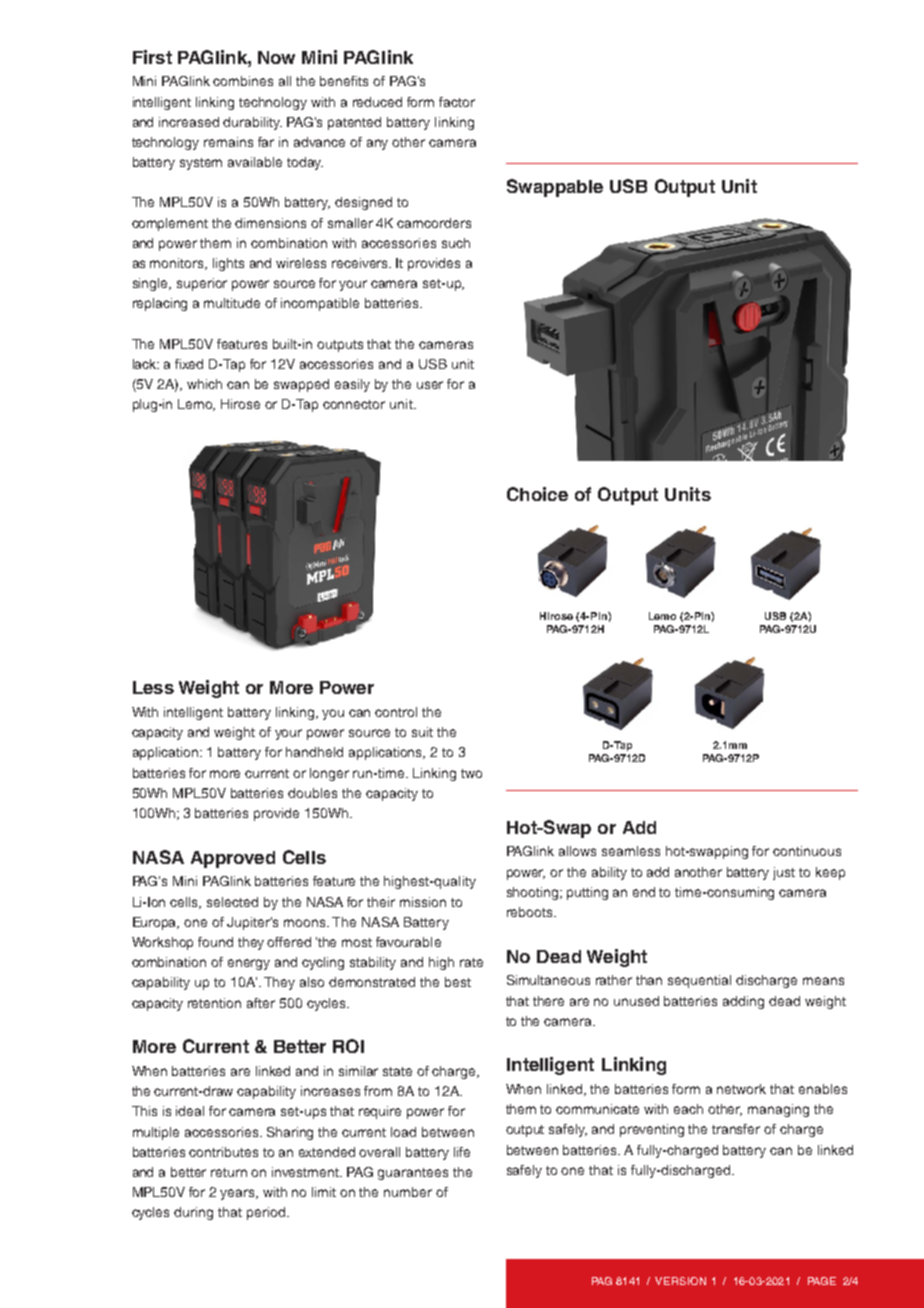 This screenshot has width=924, height=1308. What do you see at coordinates (314, 752) in the screenshot?
I see `handheld` at bounding box center [314, 752].
